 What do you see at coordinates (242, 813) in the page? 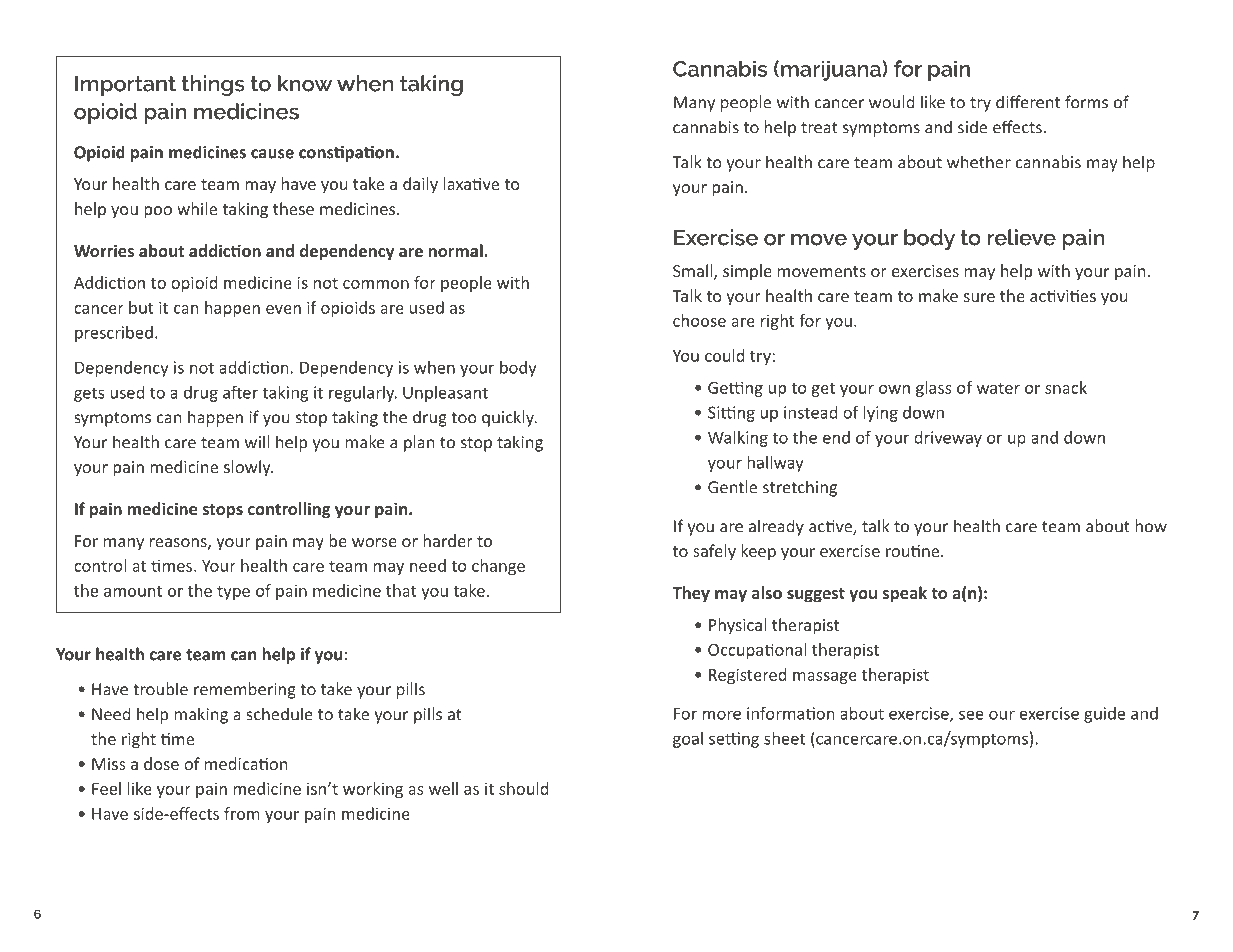
I see `from` at bounding box center [242, 813].
